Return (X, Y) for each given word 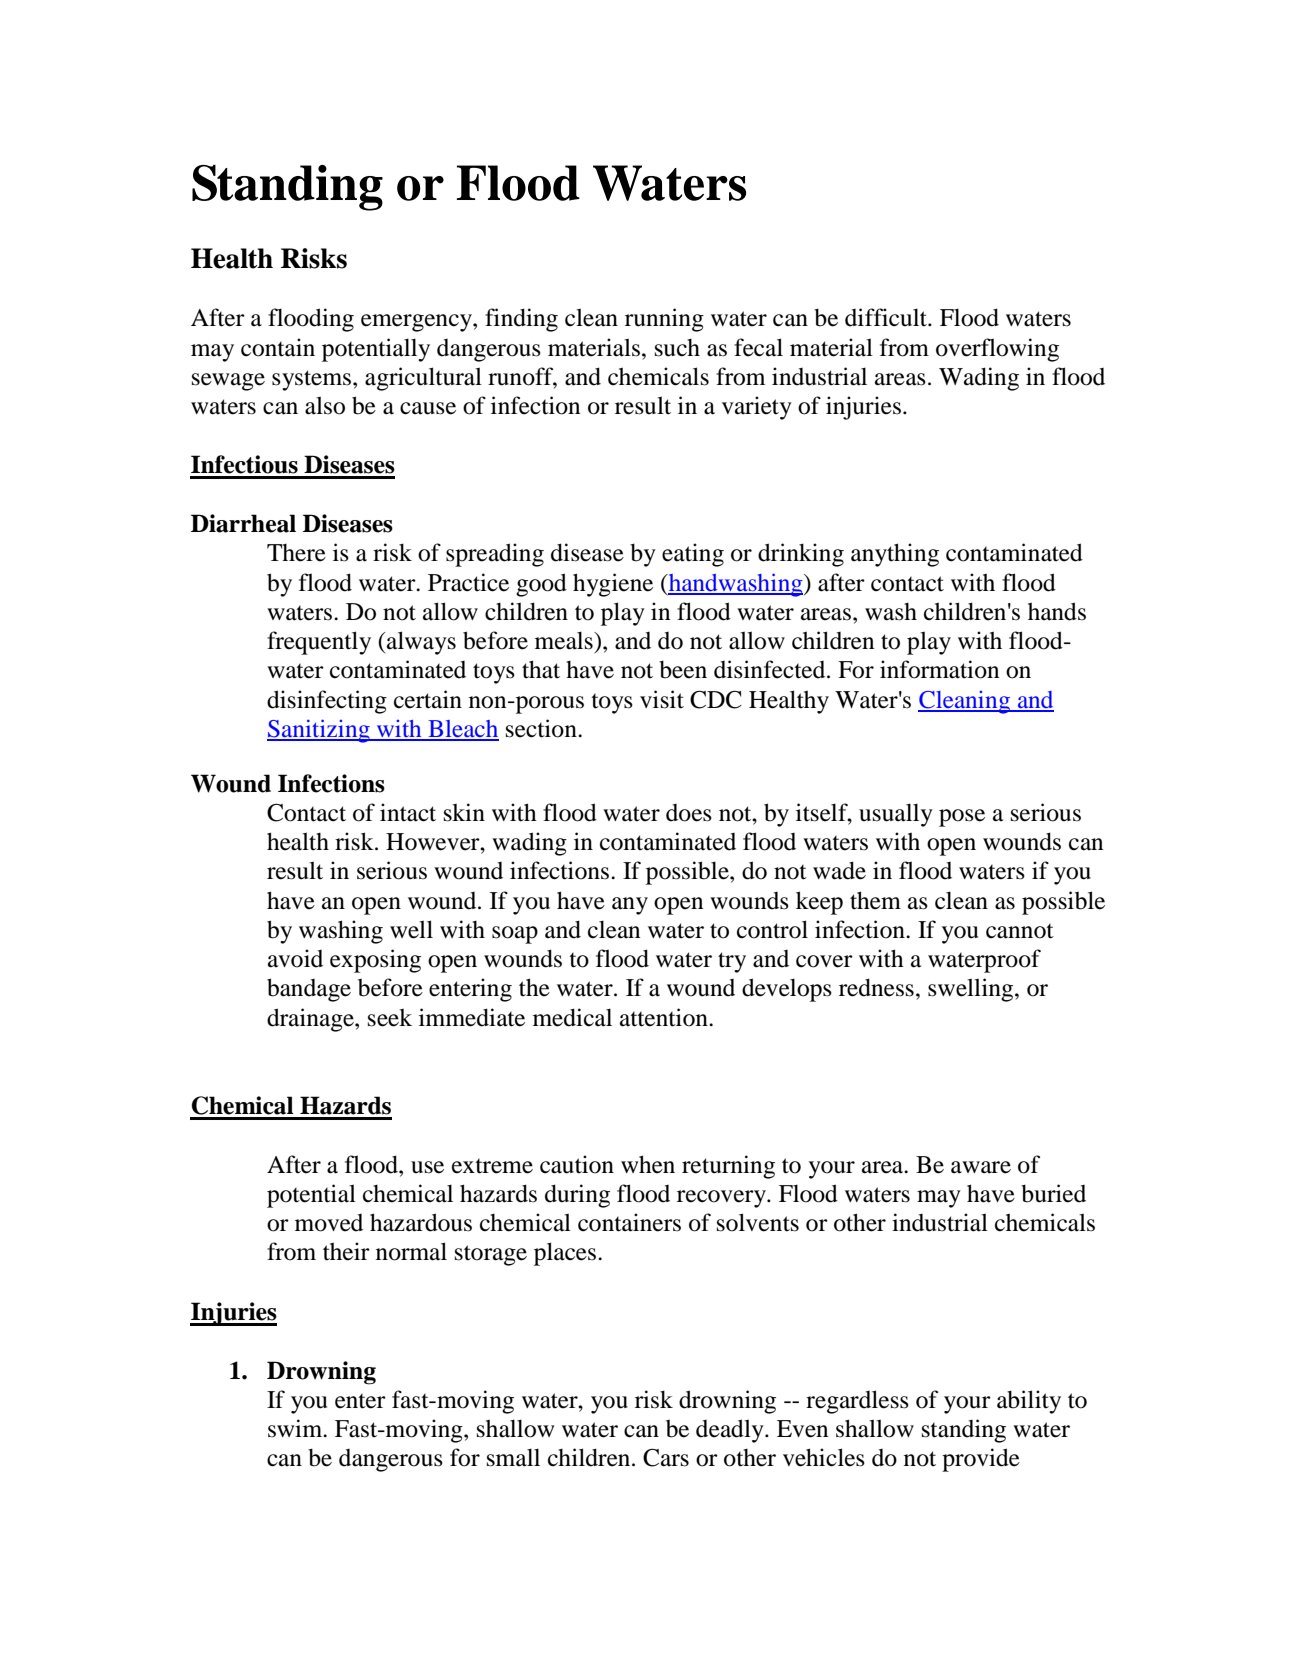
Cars (666, 1457)
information (939, 669)
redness (876, 987)
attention (665, 1017)
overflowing (997, 350)
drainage (311, 1020)
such (677, 348)
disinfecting (327, 702)
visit (662, 699)
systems (313, 380)
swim (296, 1428)
